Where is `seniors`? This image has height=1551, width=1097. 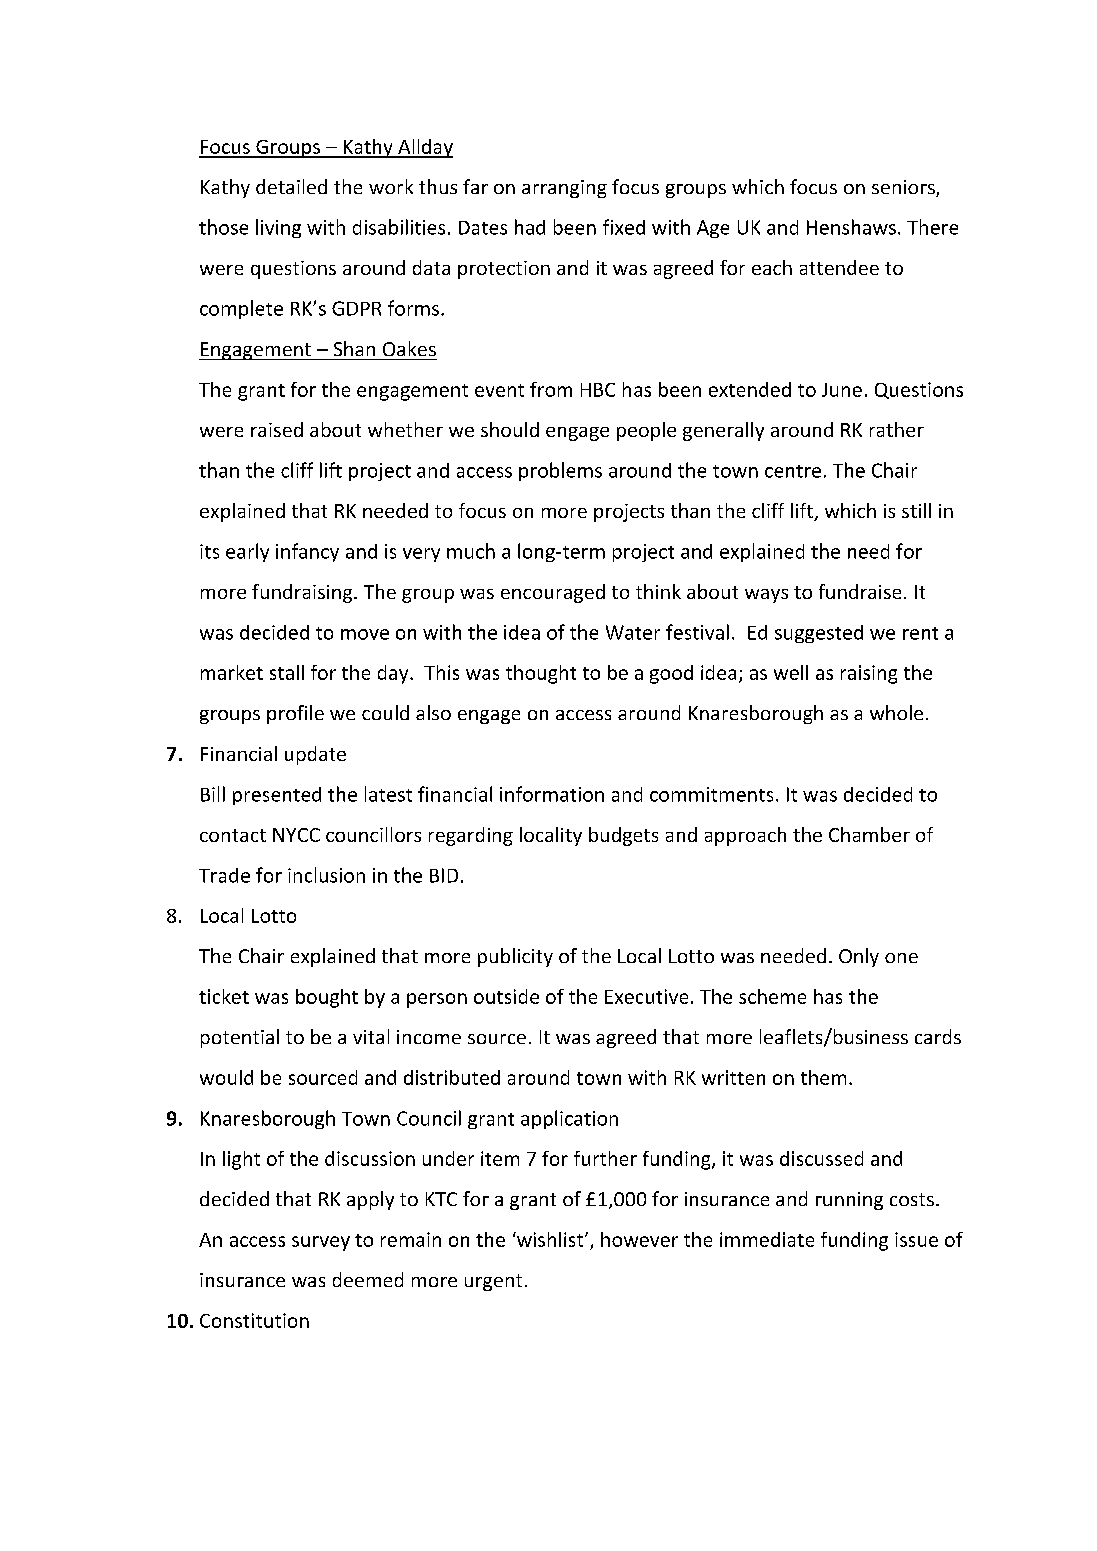
seniors is located at coordinates (904, 188).
